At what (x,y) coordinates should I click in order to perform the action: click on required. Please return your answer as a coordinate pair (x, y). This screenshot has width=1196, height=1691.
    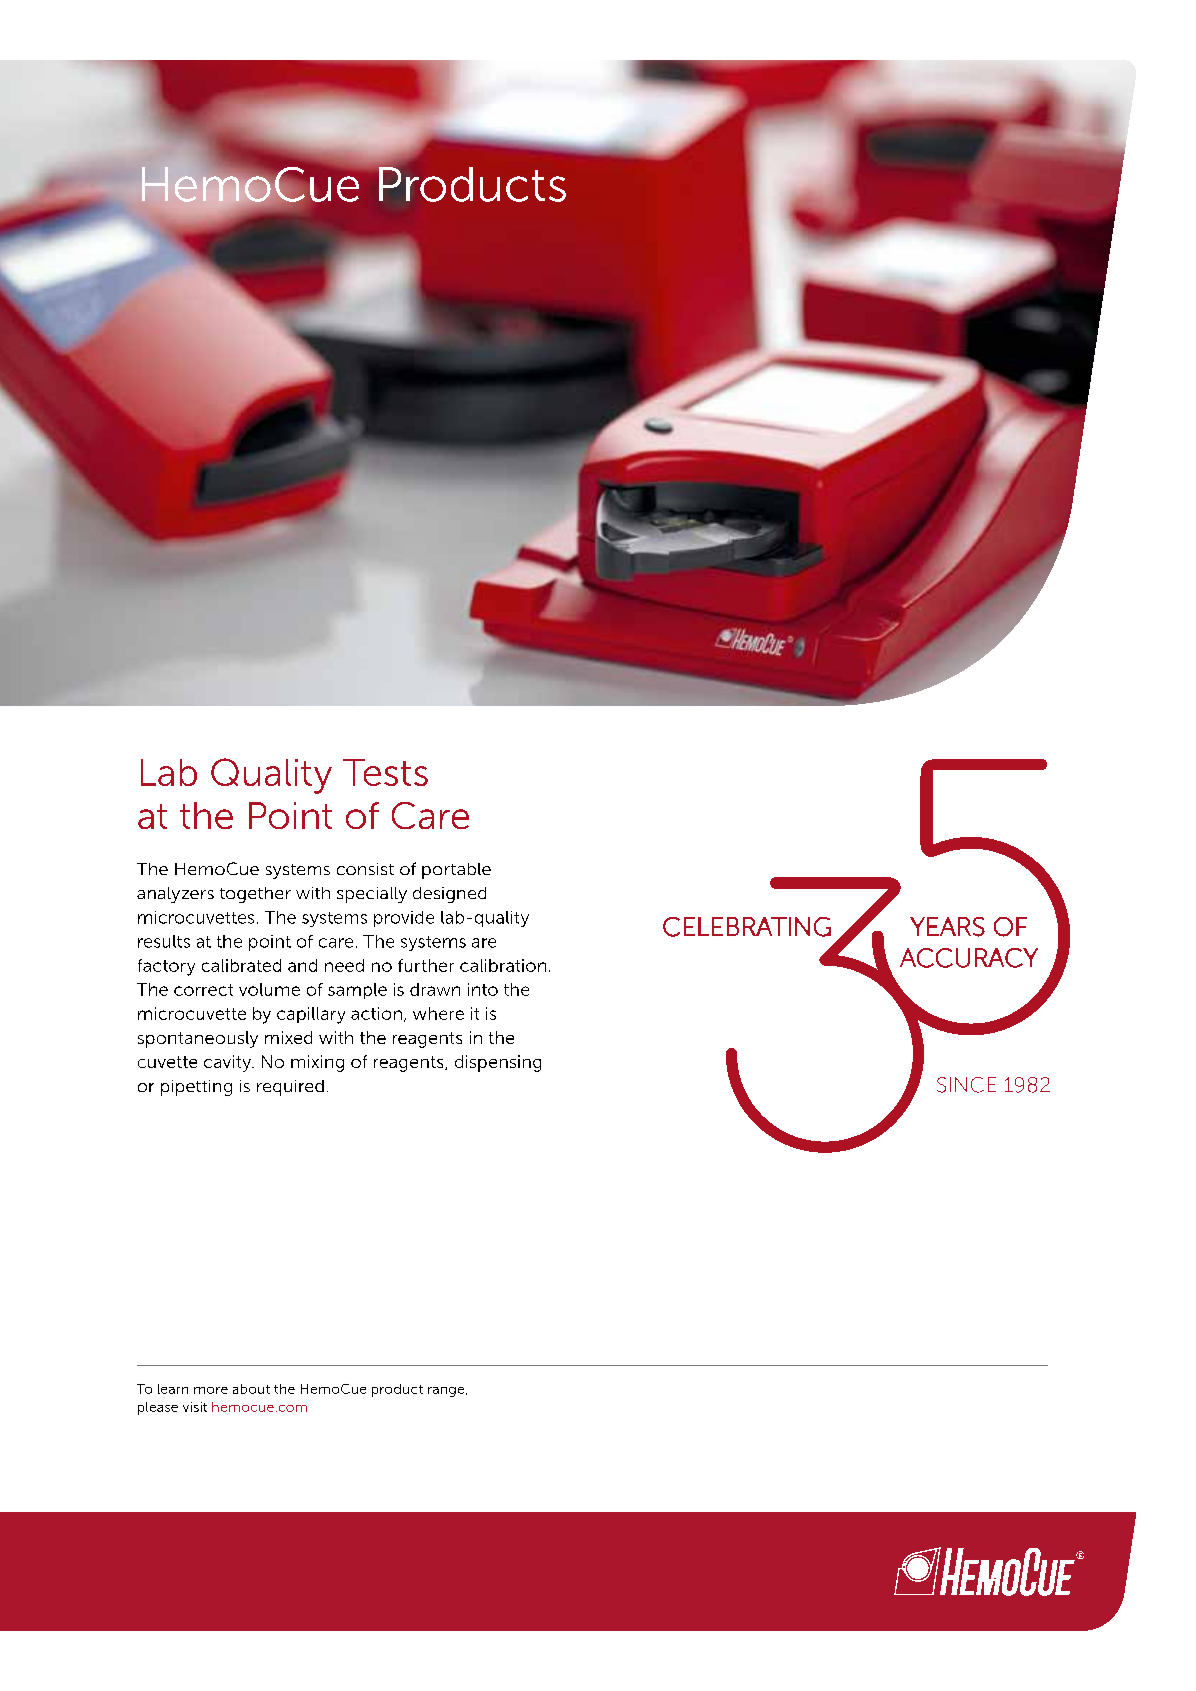
    Looking at the image, I should click on (290, 1088).
